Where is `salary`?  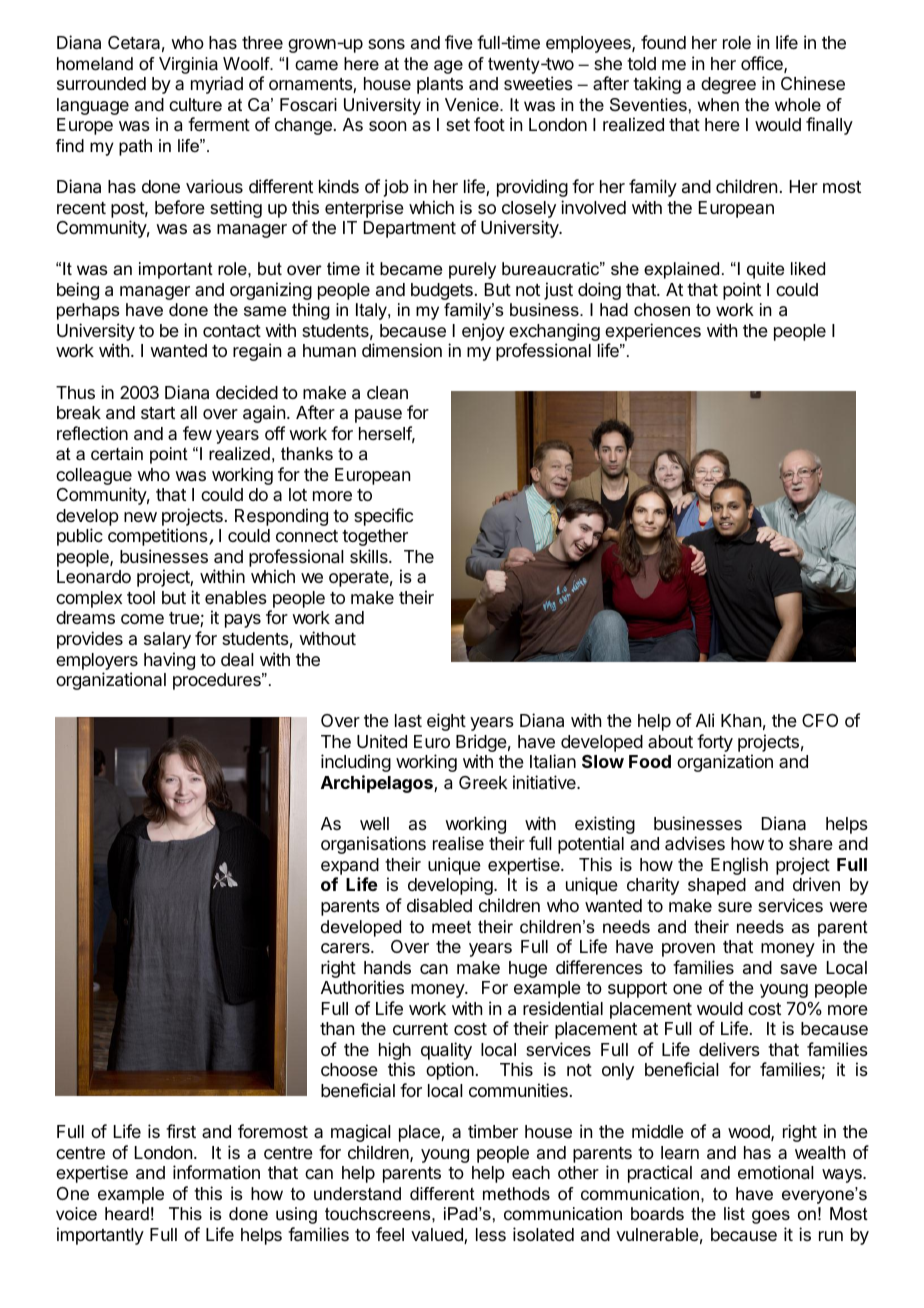
salary is located at coordinates (167, 640).
